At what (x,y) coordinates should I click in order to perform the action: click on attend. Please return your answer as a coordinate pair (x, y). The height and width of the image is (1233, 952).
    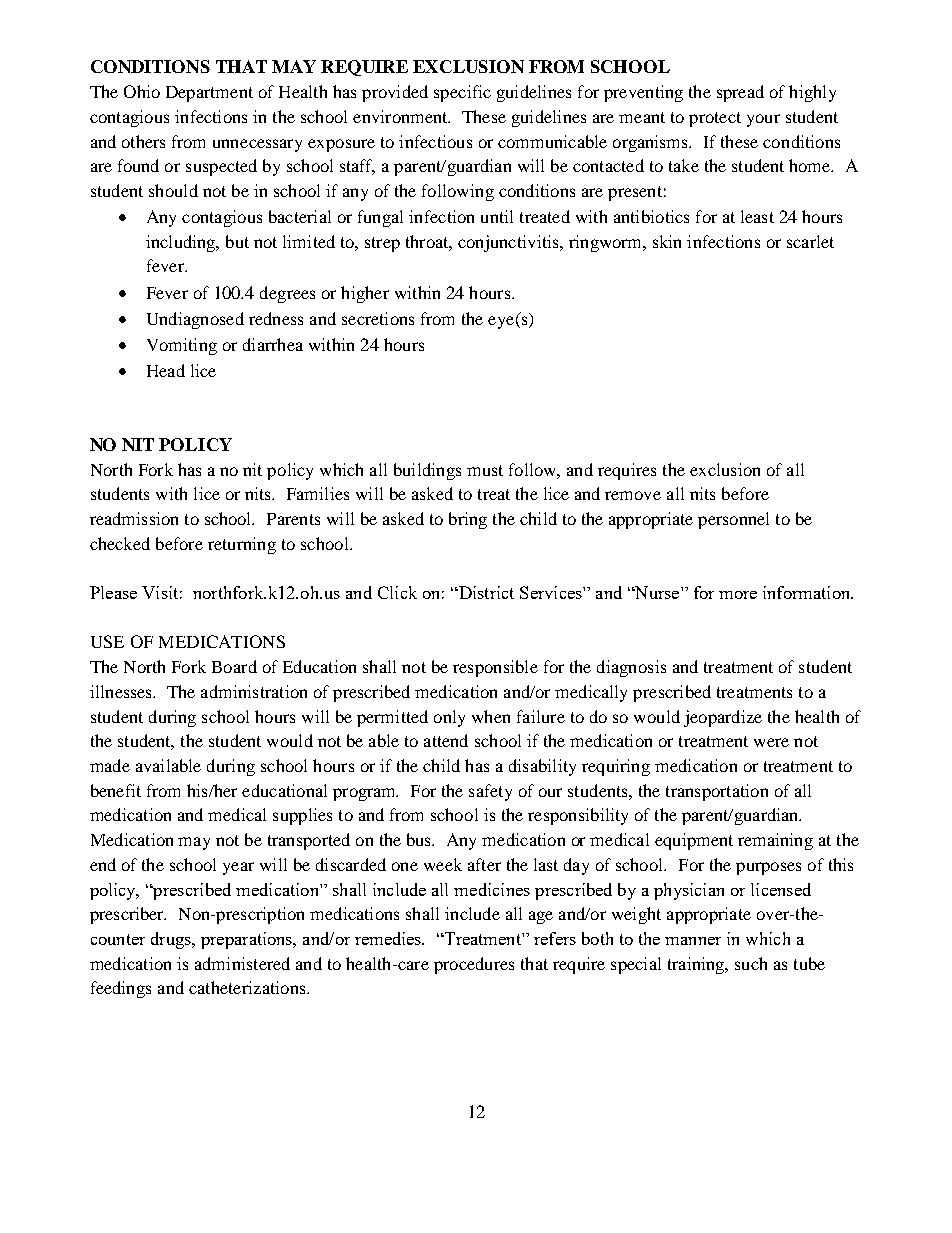
    Looking at the image, I should click on (446, 740).
